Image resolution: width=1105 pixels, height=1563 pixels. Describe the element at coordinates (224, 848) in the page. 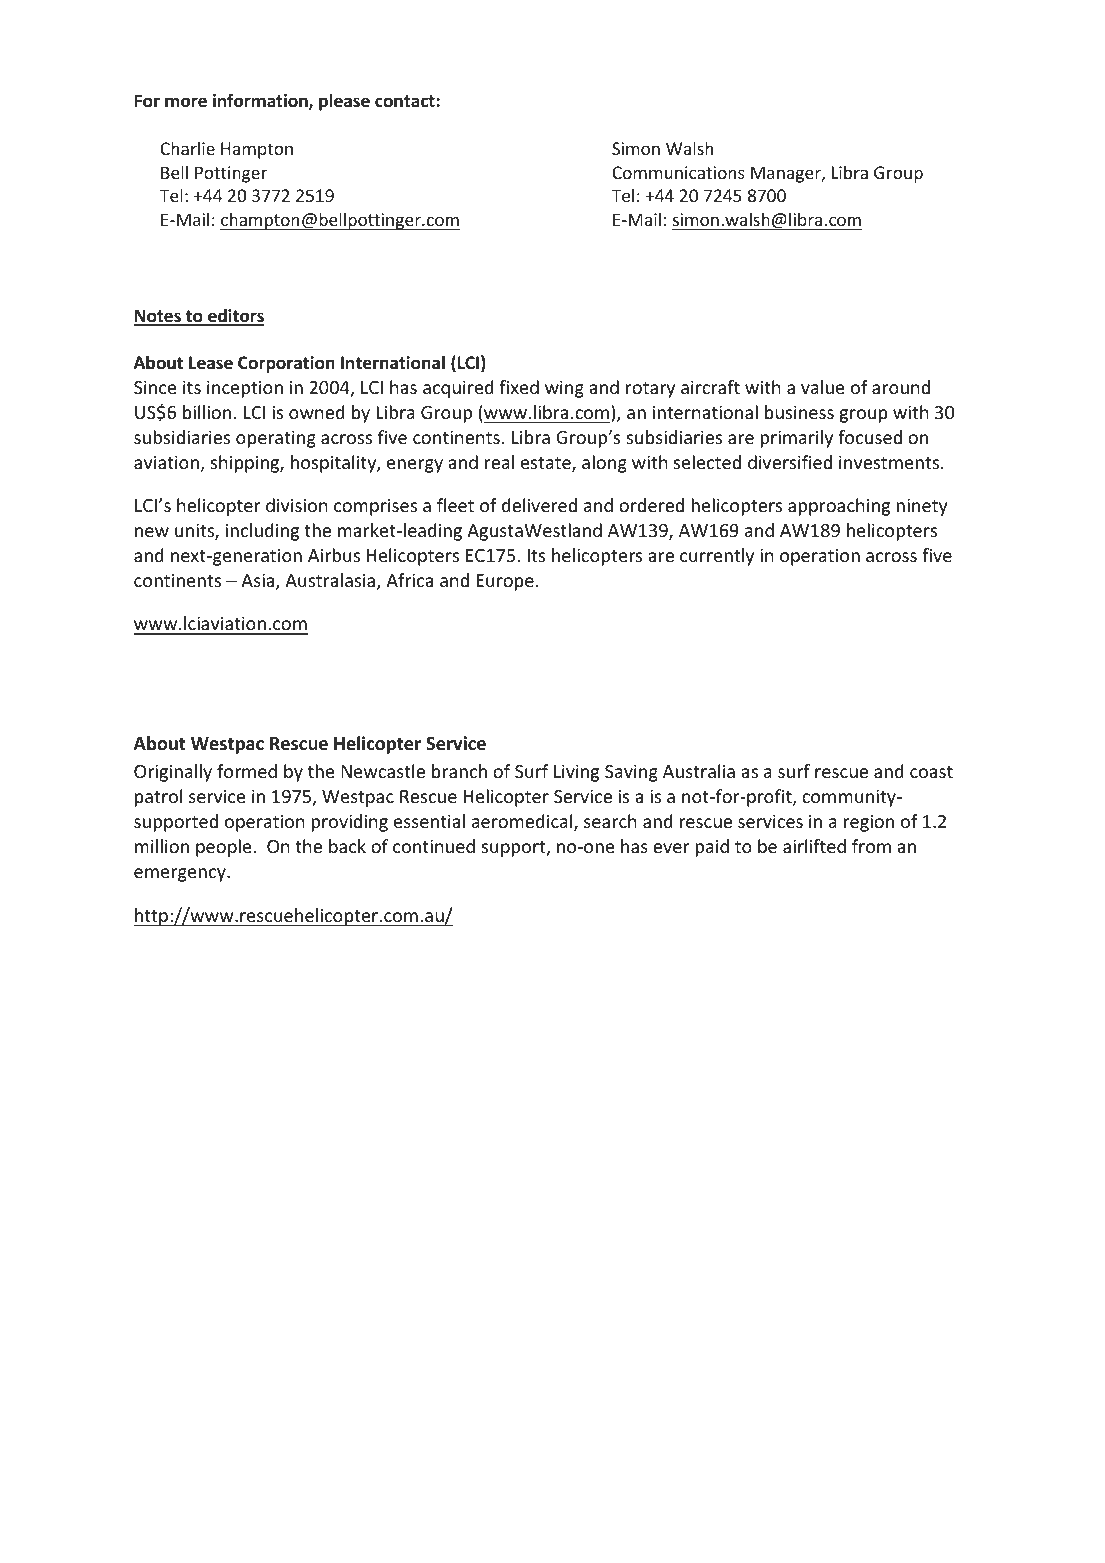

I see `people` at that location.
